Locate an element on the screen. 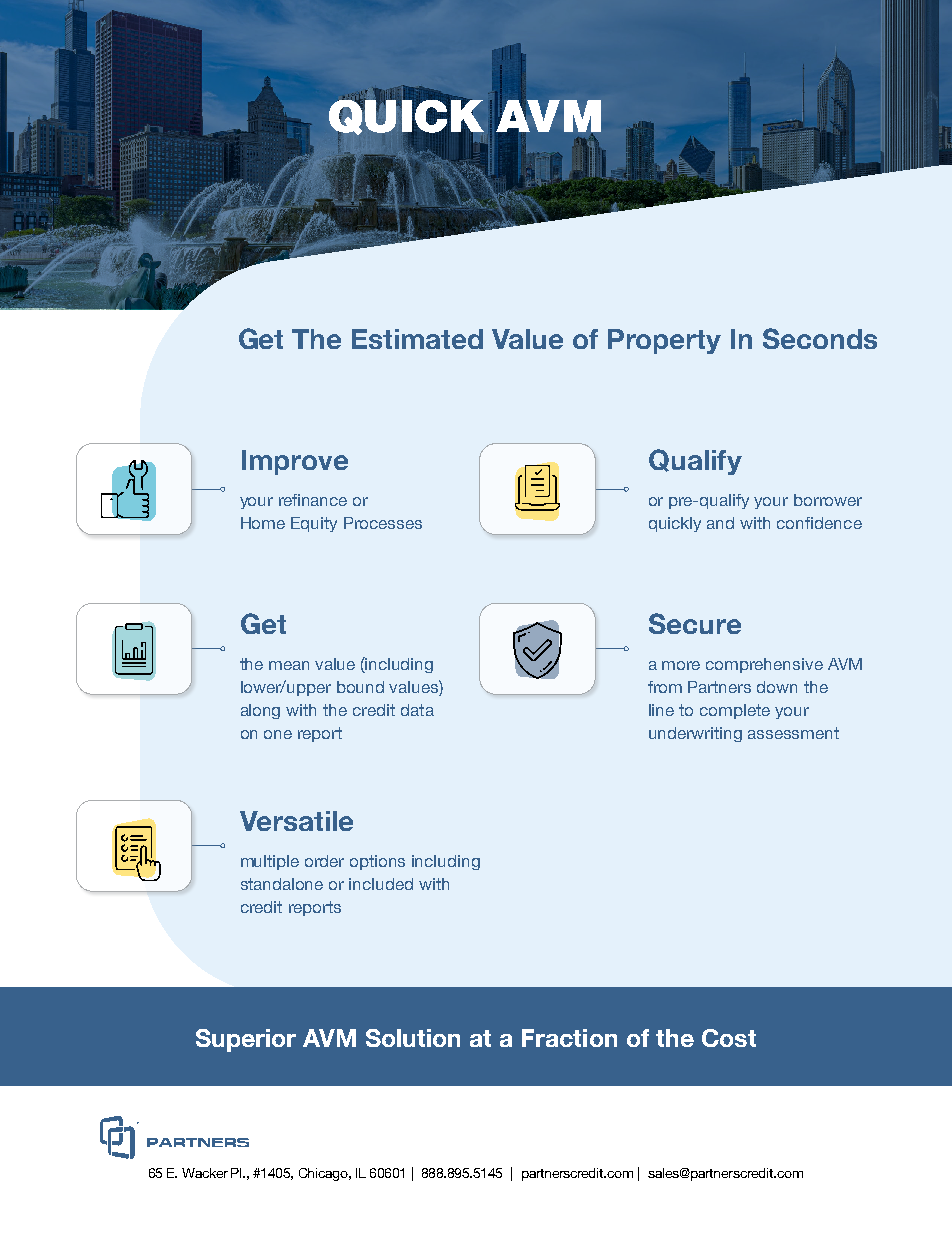 This screenshot has height=1233, width=952. Secure is located at coordinates (695, 623).
